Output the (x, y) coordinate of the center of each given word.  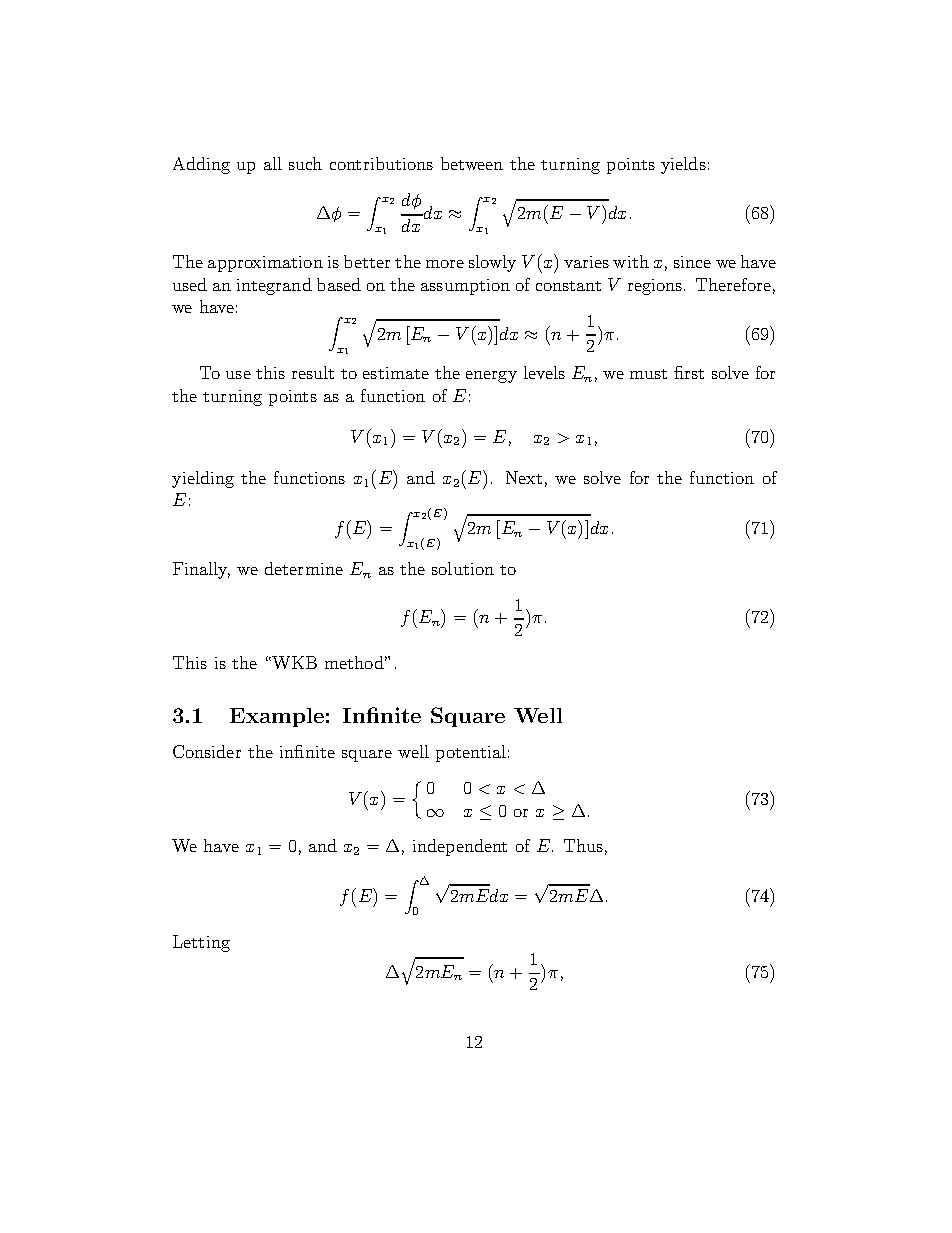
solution (463, 568)
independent (460, 847)
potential (471, 753)
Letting (201, 943)
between (472, 163)
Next (524, 477)
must (648, 374)
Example (277, 717)
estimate (396, 373)
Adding (201, 165)
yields (683, 165)
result (313, 372)
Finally (201, 570)
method (356, 662)
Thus (583, 845)
